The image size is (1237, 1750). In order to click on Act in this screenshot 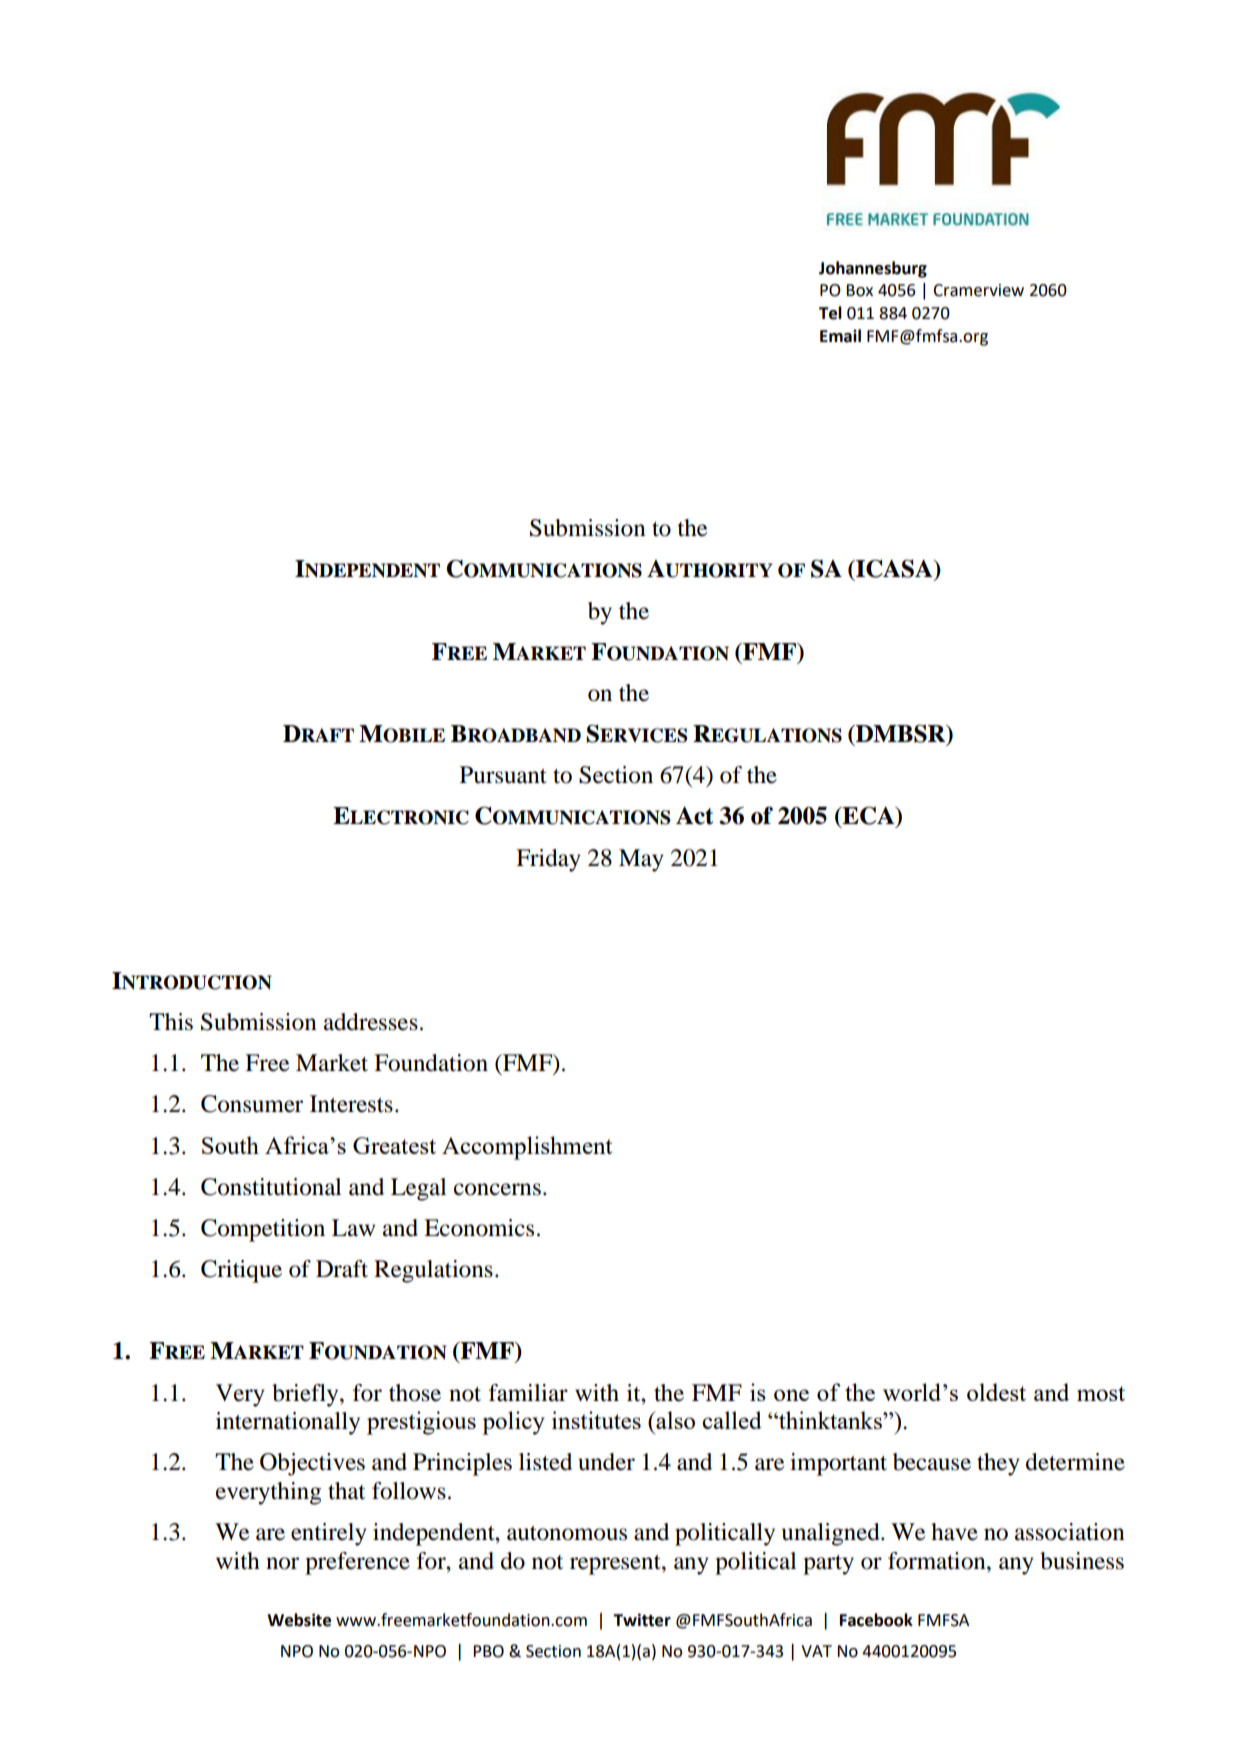, I will do `click(694, 816)`.
